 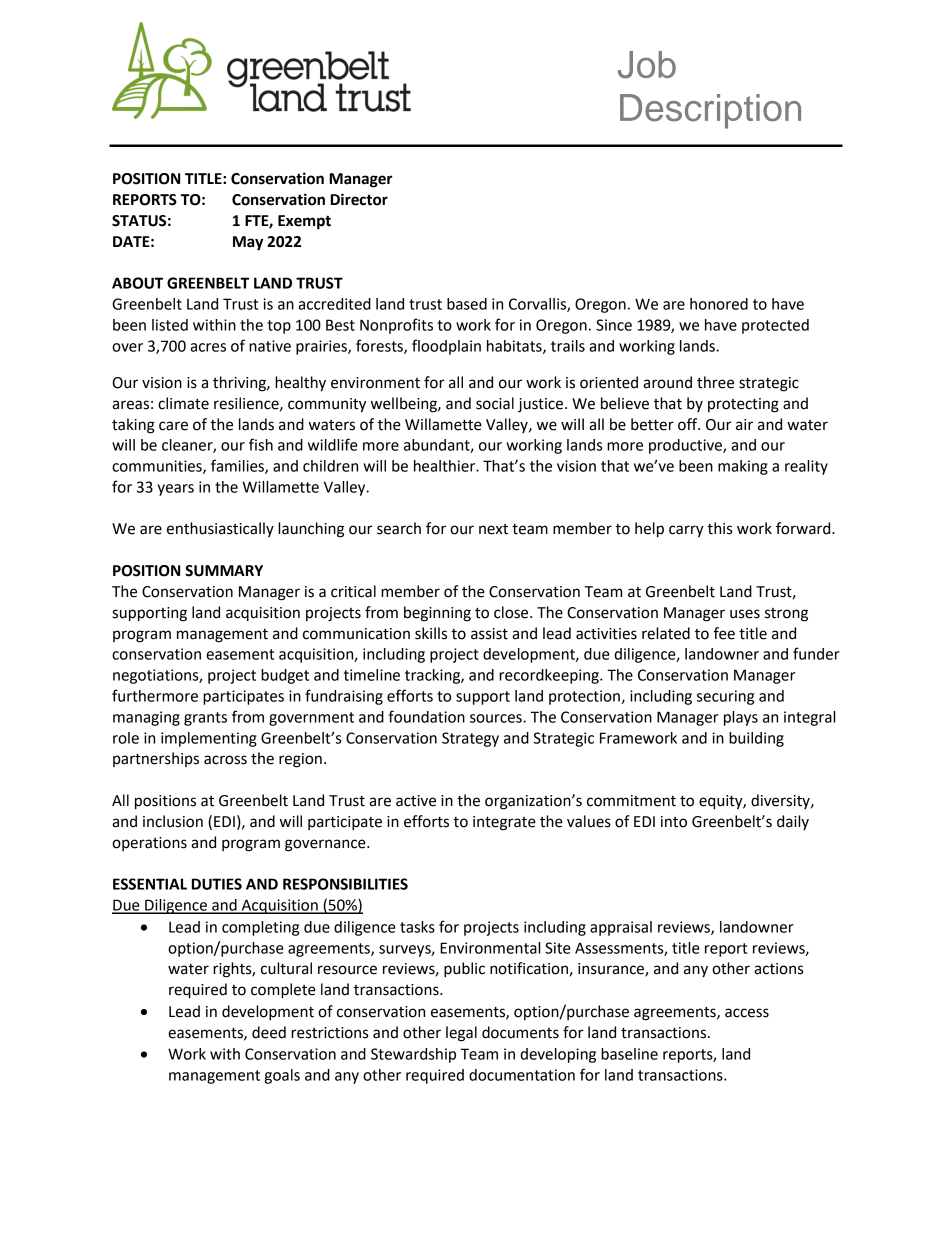 What do you see at coordinates (647, 65) in the document?
I see `Job` at bounding box center [647, 65].
